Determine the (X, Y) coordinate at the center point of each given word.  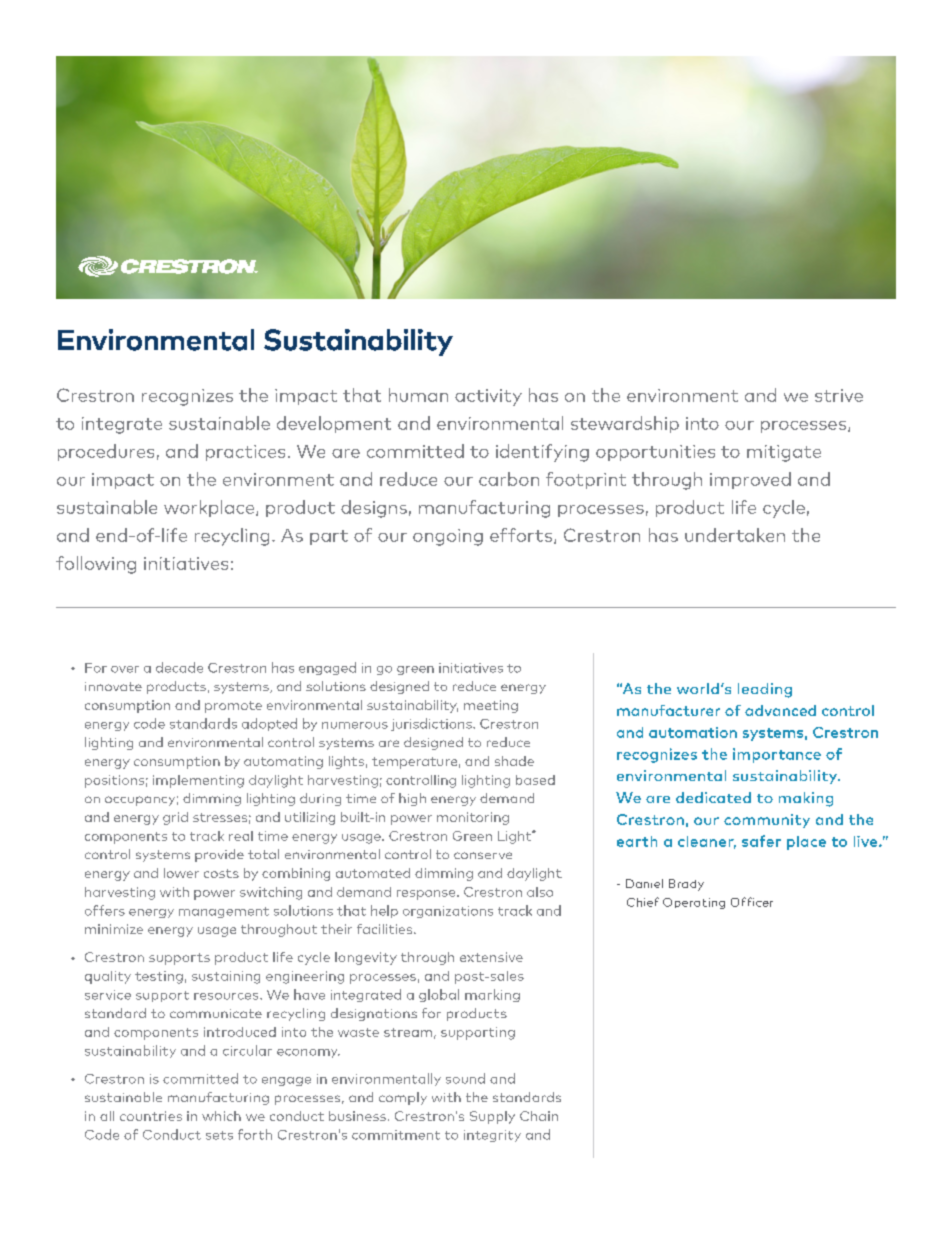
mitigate (784, 453)
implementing (198, 781)
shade (514, 761)
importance (777, 755)
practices (245, 453)
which (221, 1116)
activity (488, 397)
